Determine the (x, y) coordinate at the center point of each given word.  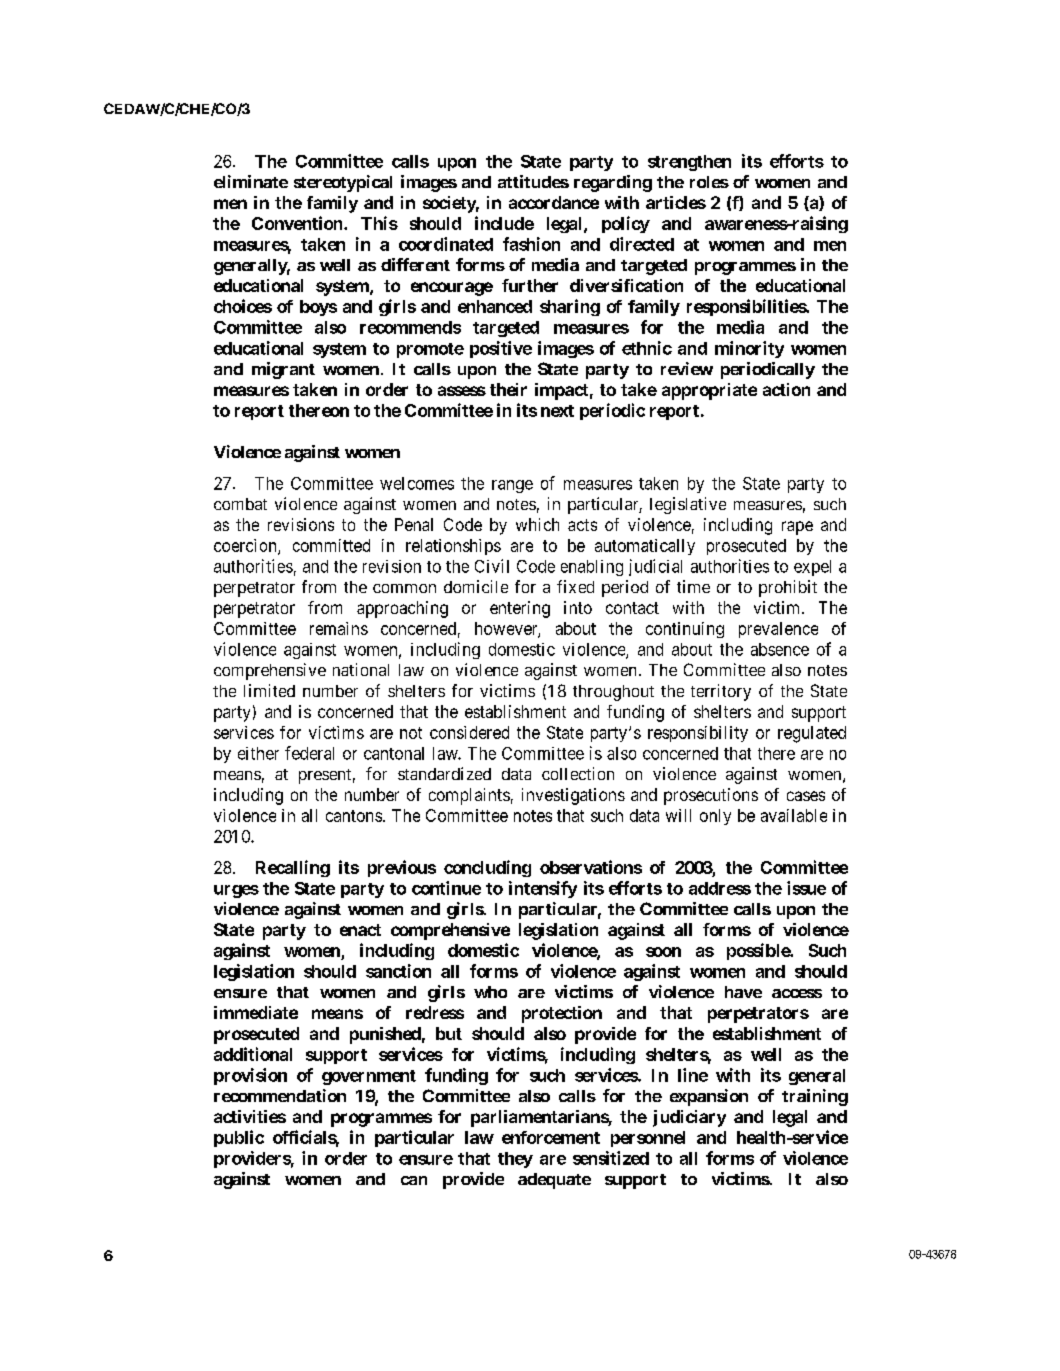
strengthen (689, 163)
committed (331, 545)
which (537, 524)
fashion (531, 244)
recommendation (280, 1095)
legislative (688, 505)
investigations (573, 796)
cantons (354, 816)
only (715, 817)
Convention (298, 223)
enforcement (551, 1137)
